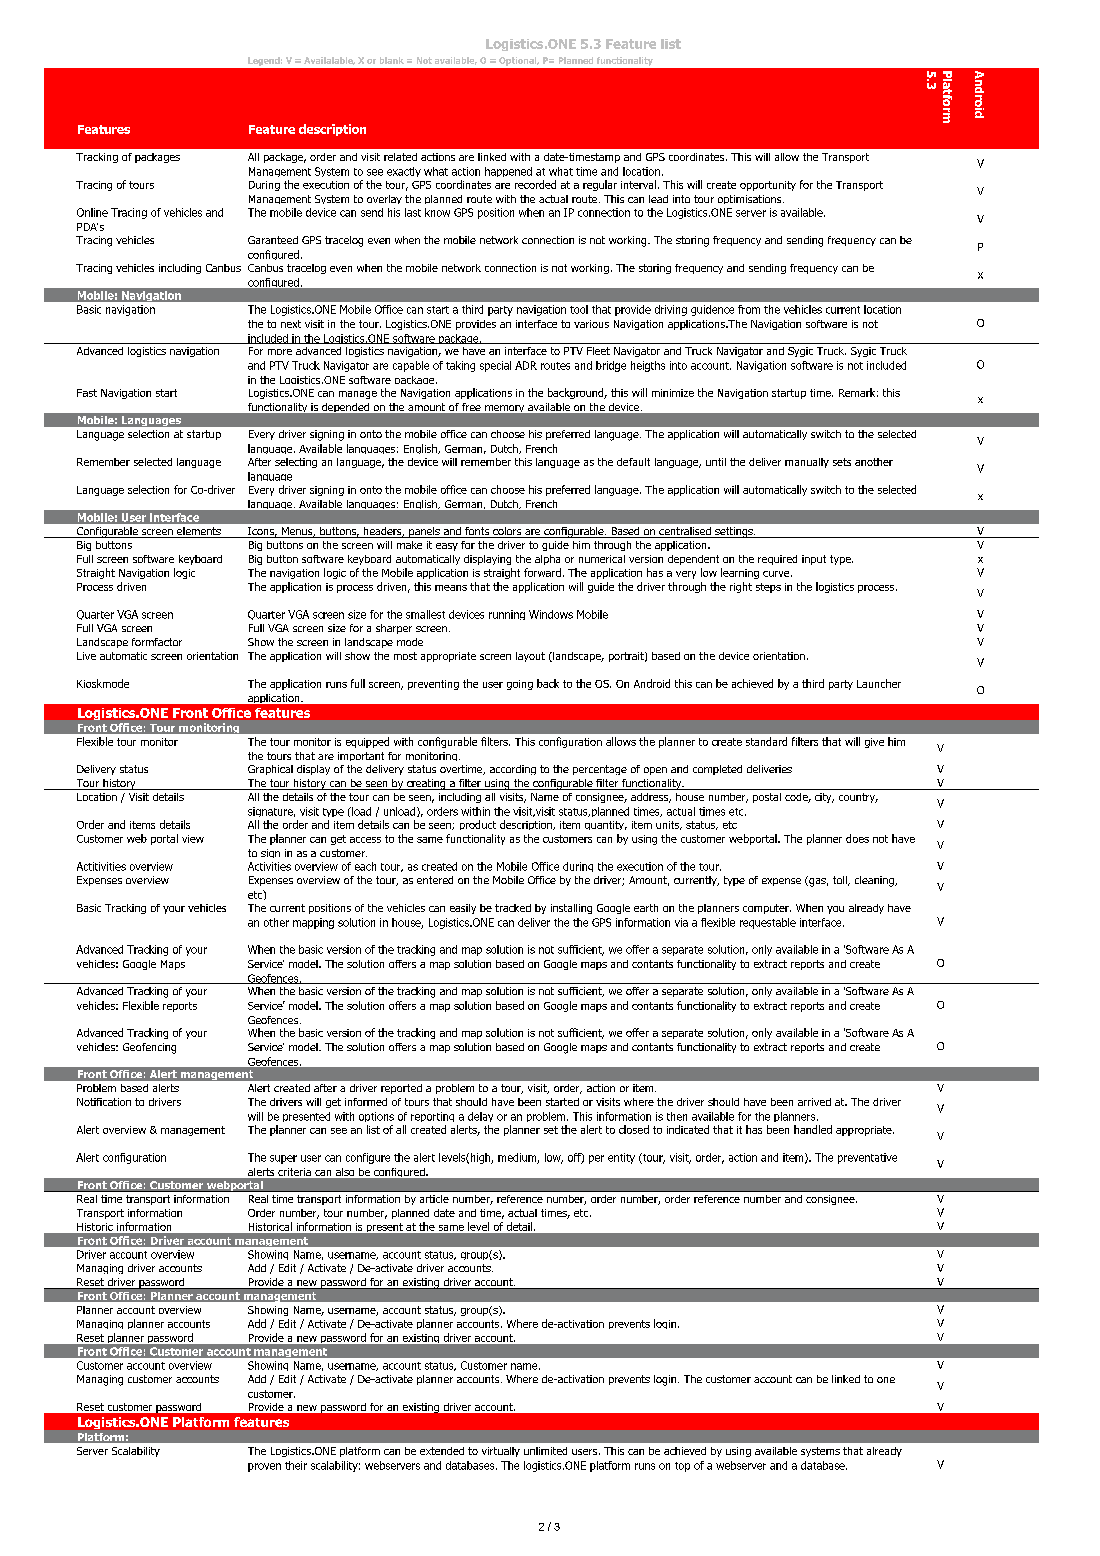 Image resolution: width=1100 pixels, height=1556 pixels. What do you see at coordinates (682, 1467) in the image?
I see `top` at bounding box center [682, 1467].
